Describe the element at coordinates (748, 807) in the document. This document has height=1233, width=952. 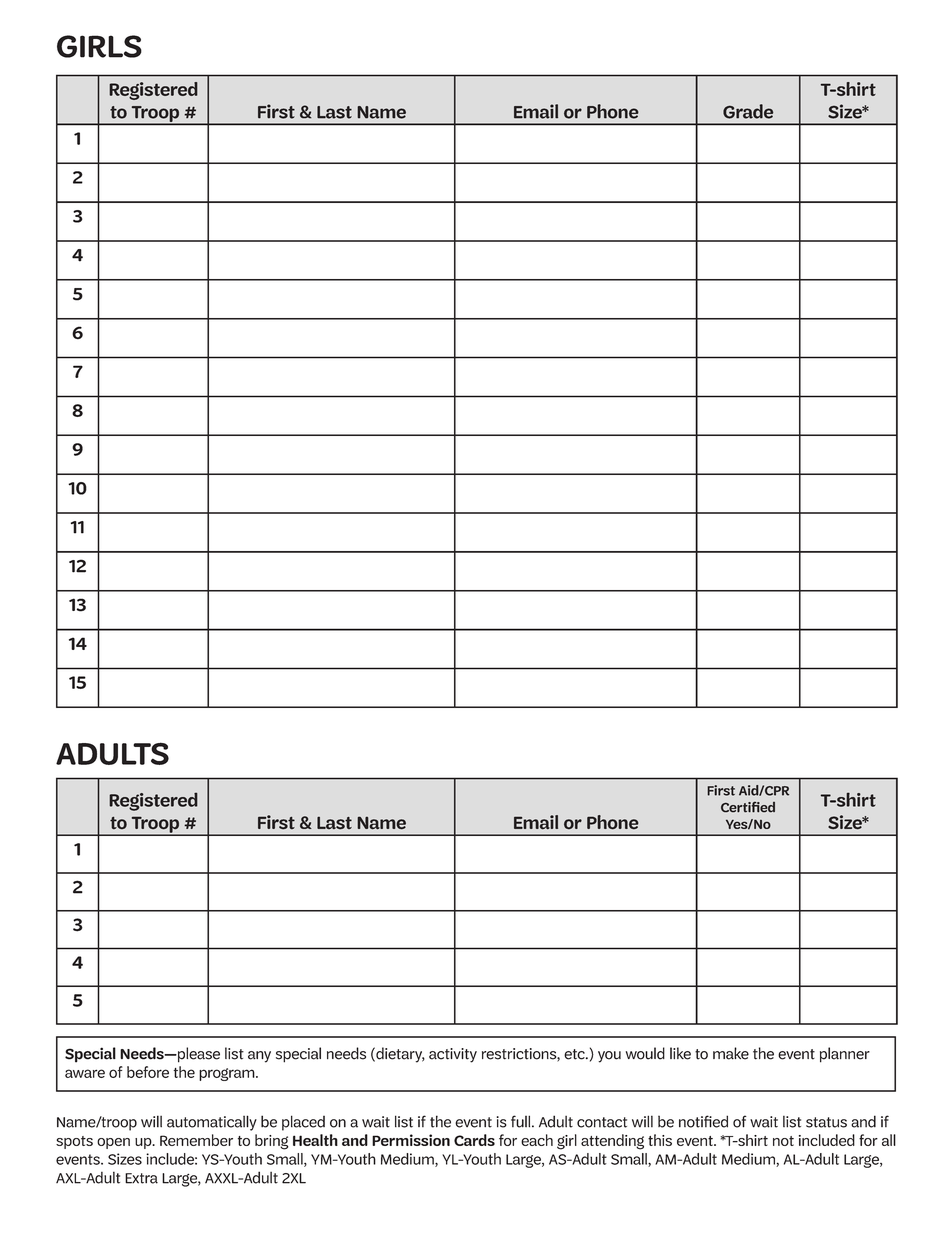
I see `Certified` at that location.
